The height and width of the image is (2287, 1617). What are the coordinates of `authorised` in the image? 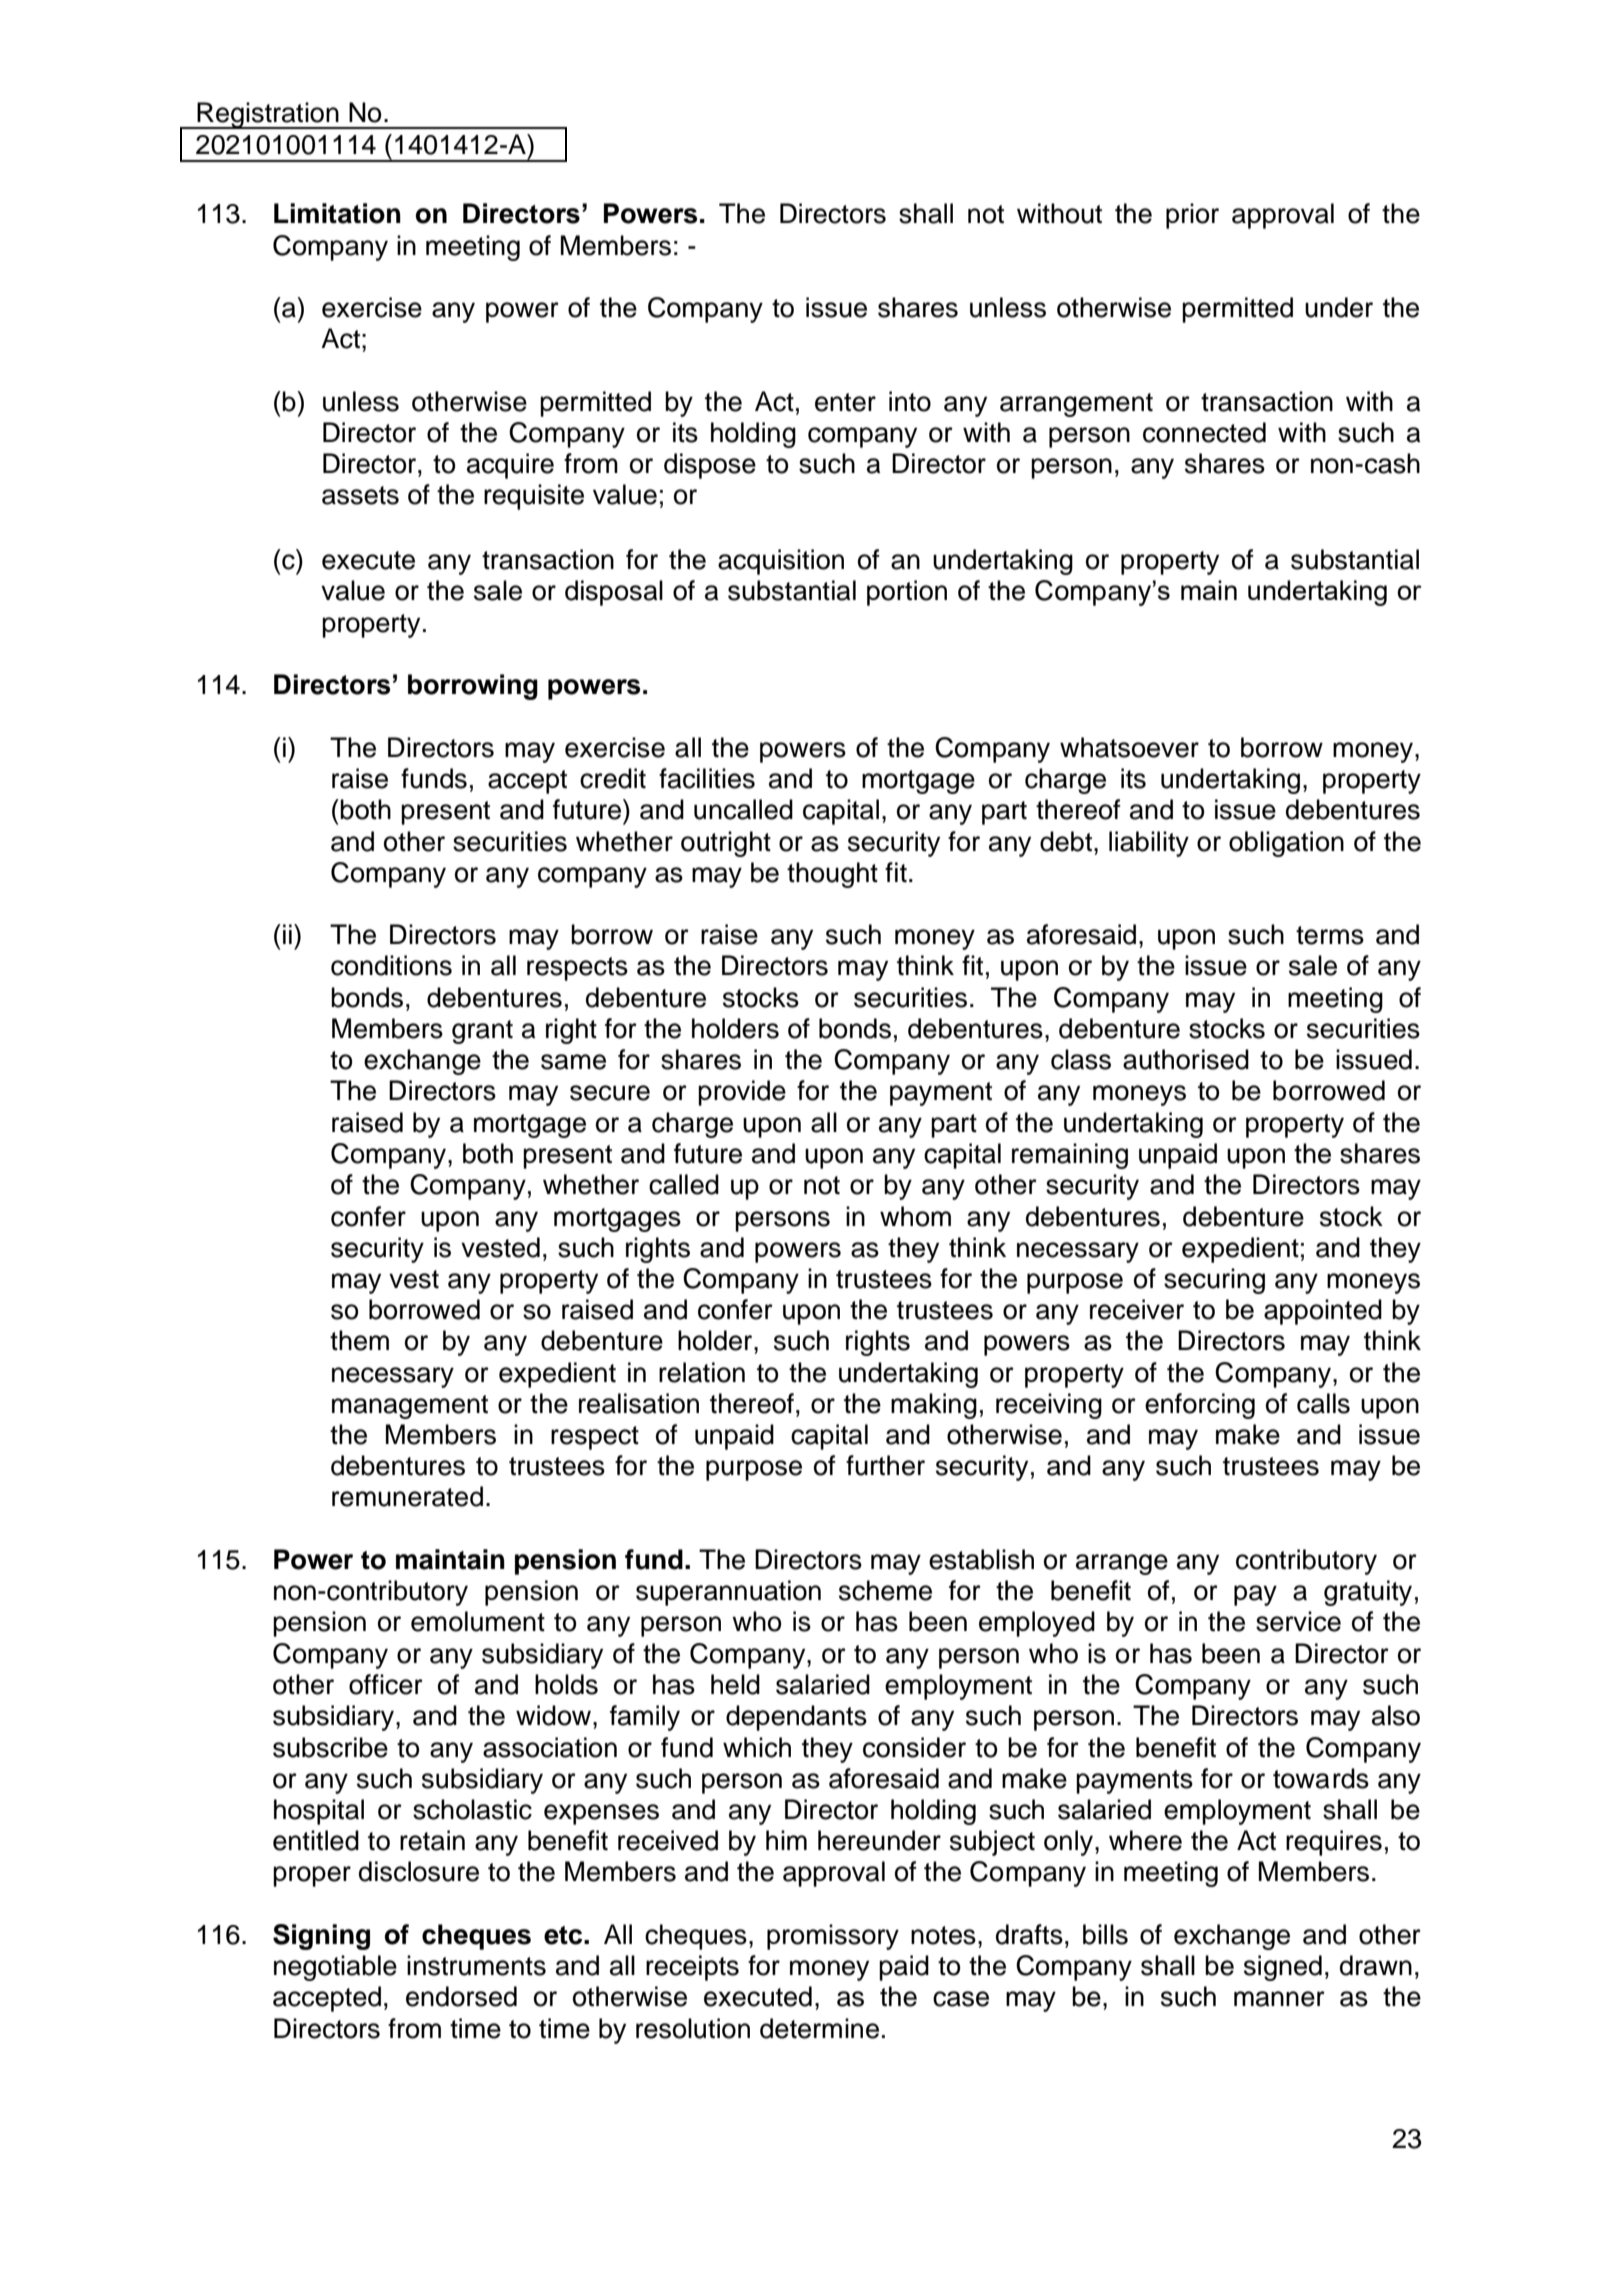 It's located at (1186, 1059).
